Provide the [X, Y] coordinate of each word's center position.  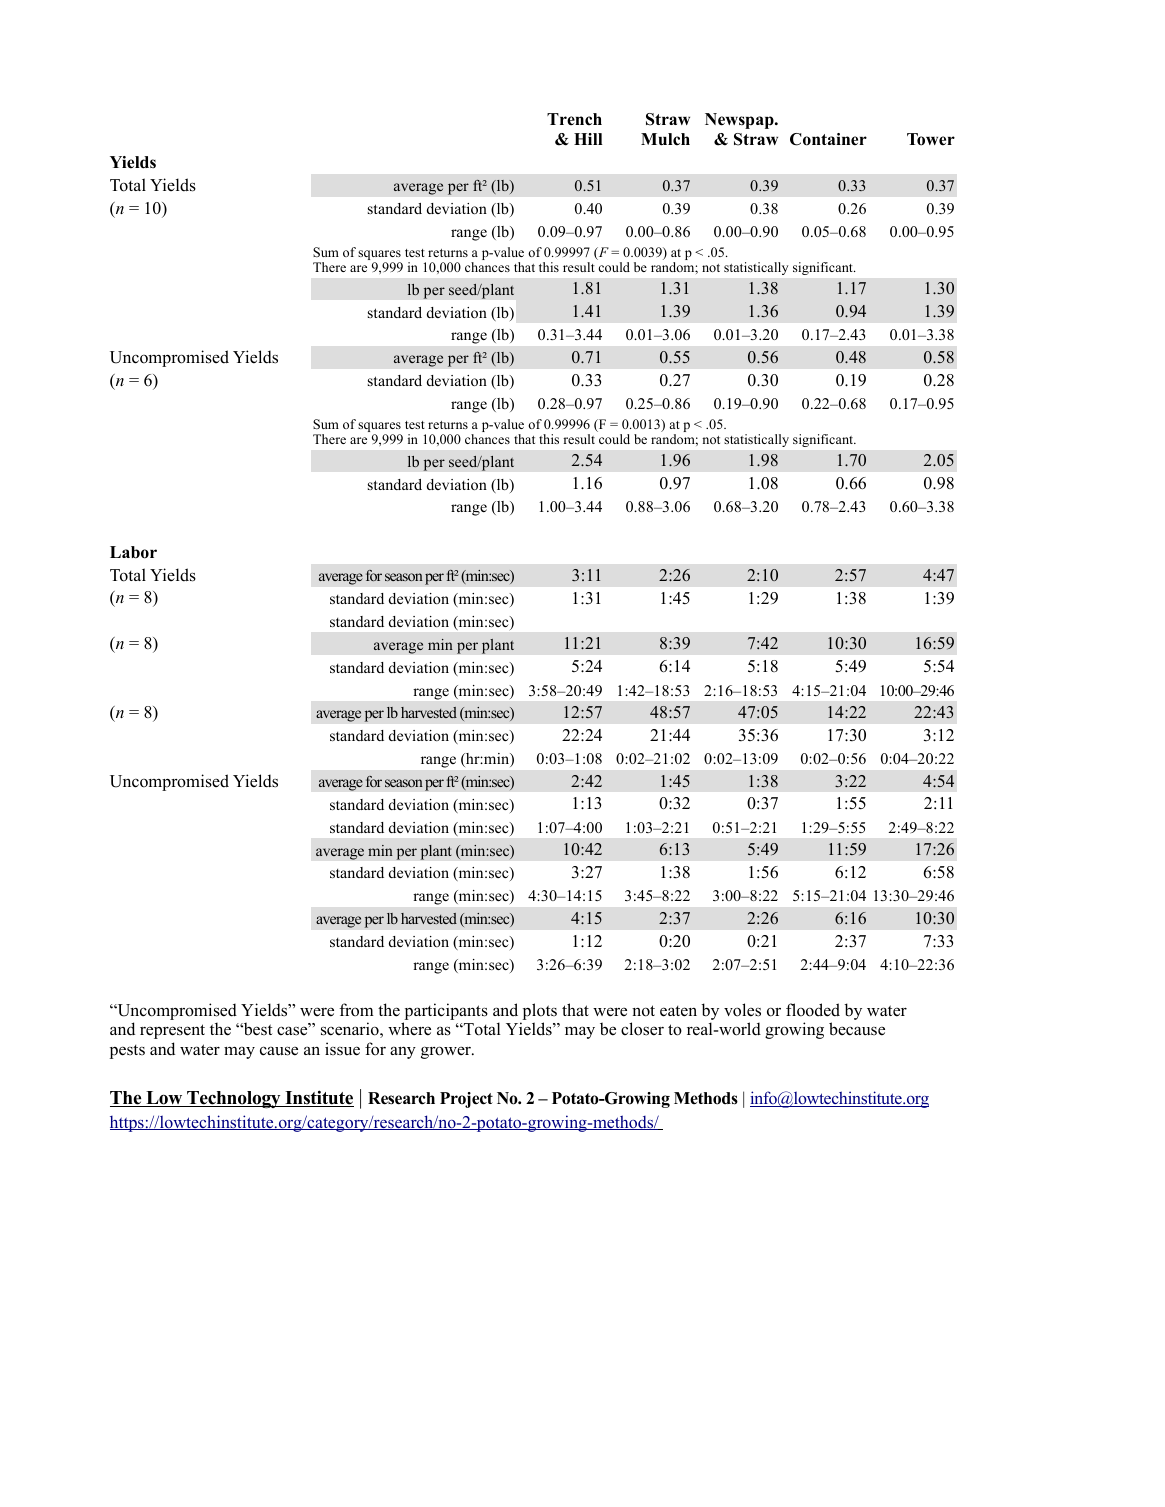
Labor [133, 552]
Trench [574, 119]
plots [540, 1011]
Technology [234, 1100]
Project [466, 1100]
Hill [588, 139]
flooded [813, 1010]
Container [828, 139]
